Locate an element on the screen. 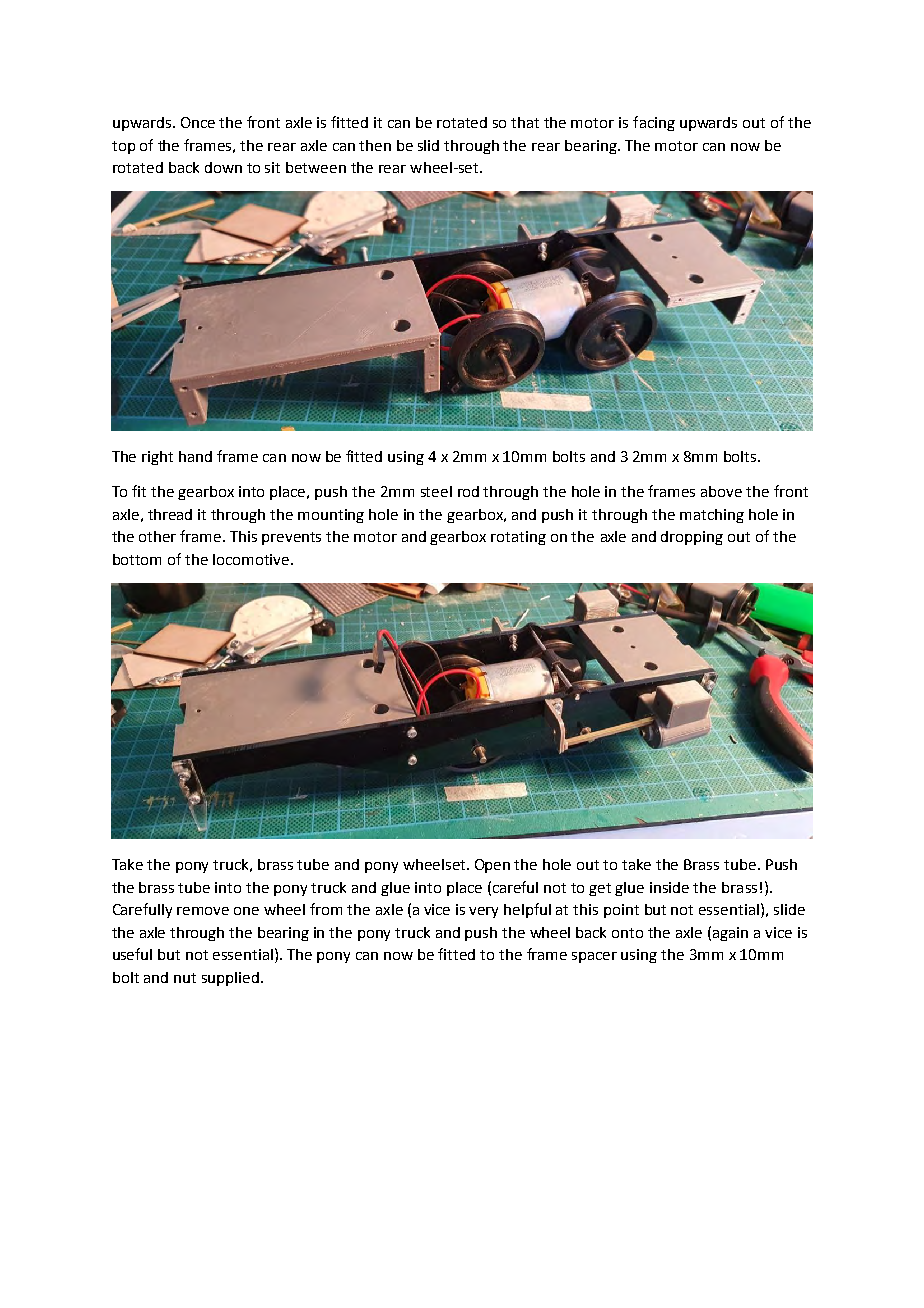 This screenshot has width=924, height=1308. facing is located at coordinates (654, 123).
